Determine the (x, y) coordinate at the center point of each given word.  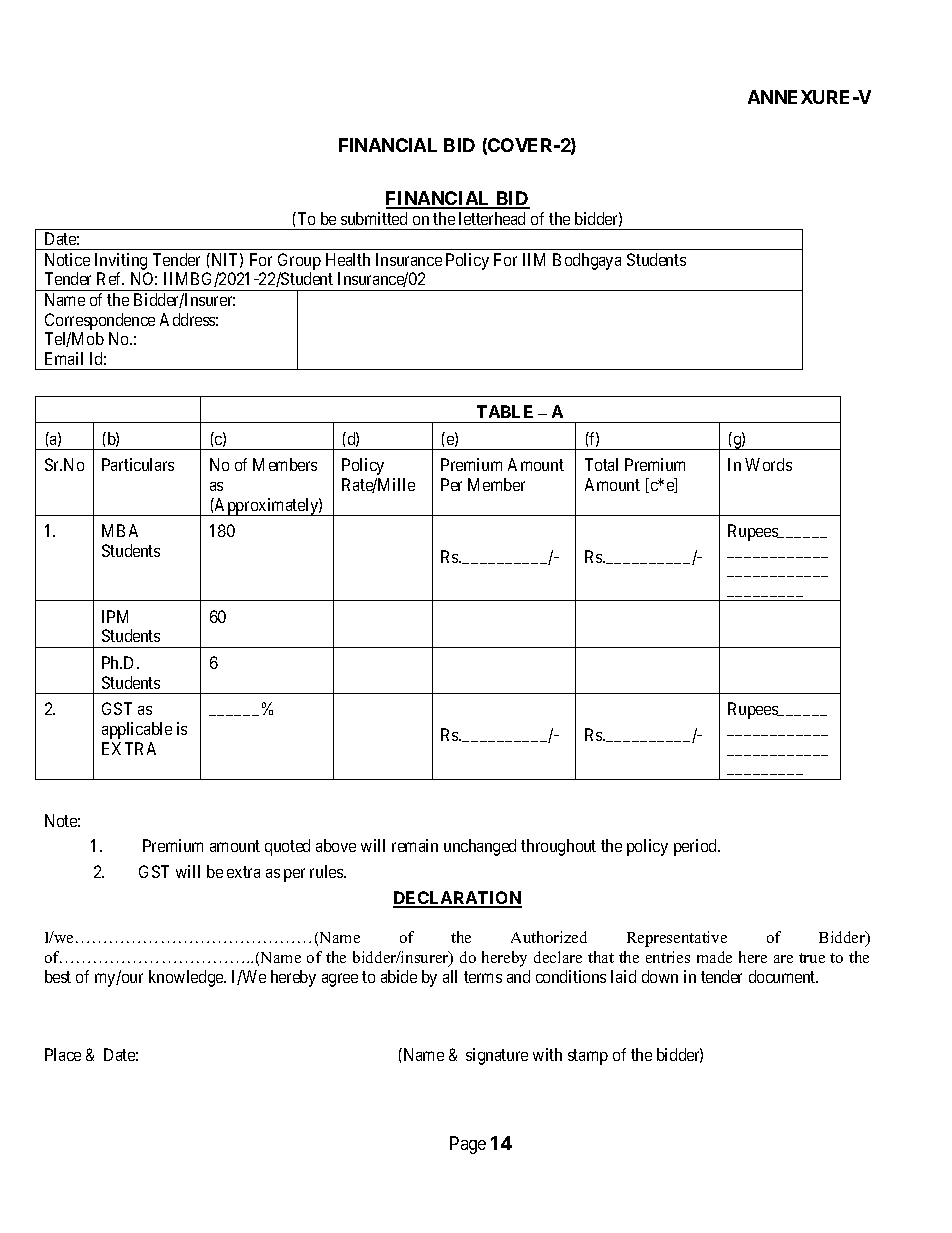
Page (468, 1145)
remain (415, 845)
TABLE (505, 411)
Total (601, 464)
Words (768, 464)
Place (63, 1054)
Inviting (121, 261)
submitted (374, 218)
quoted (287, 847)
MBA (120, 530)
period (696, 847)
